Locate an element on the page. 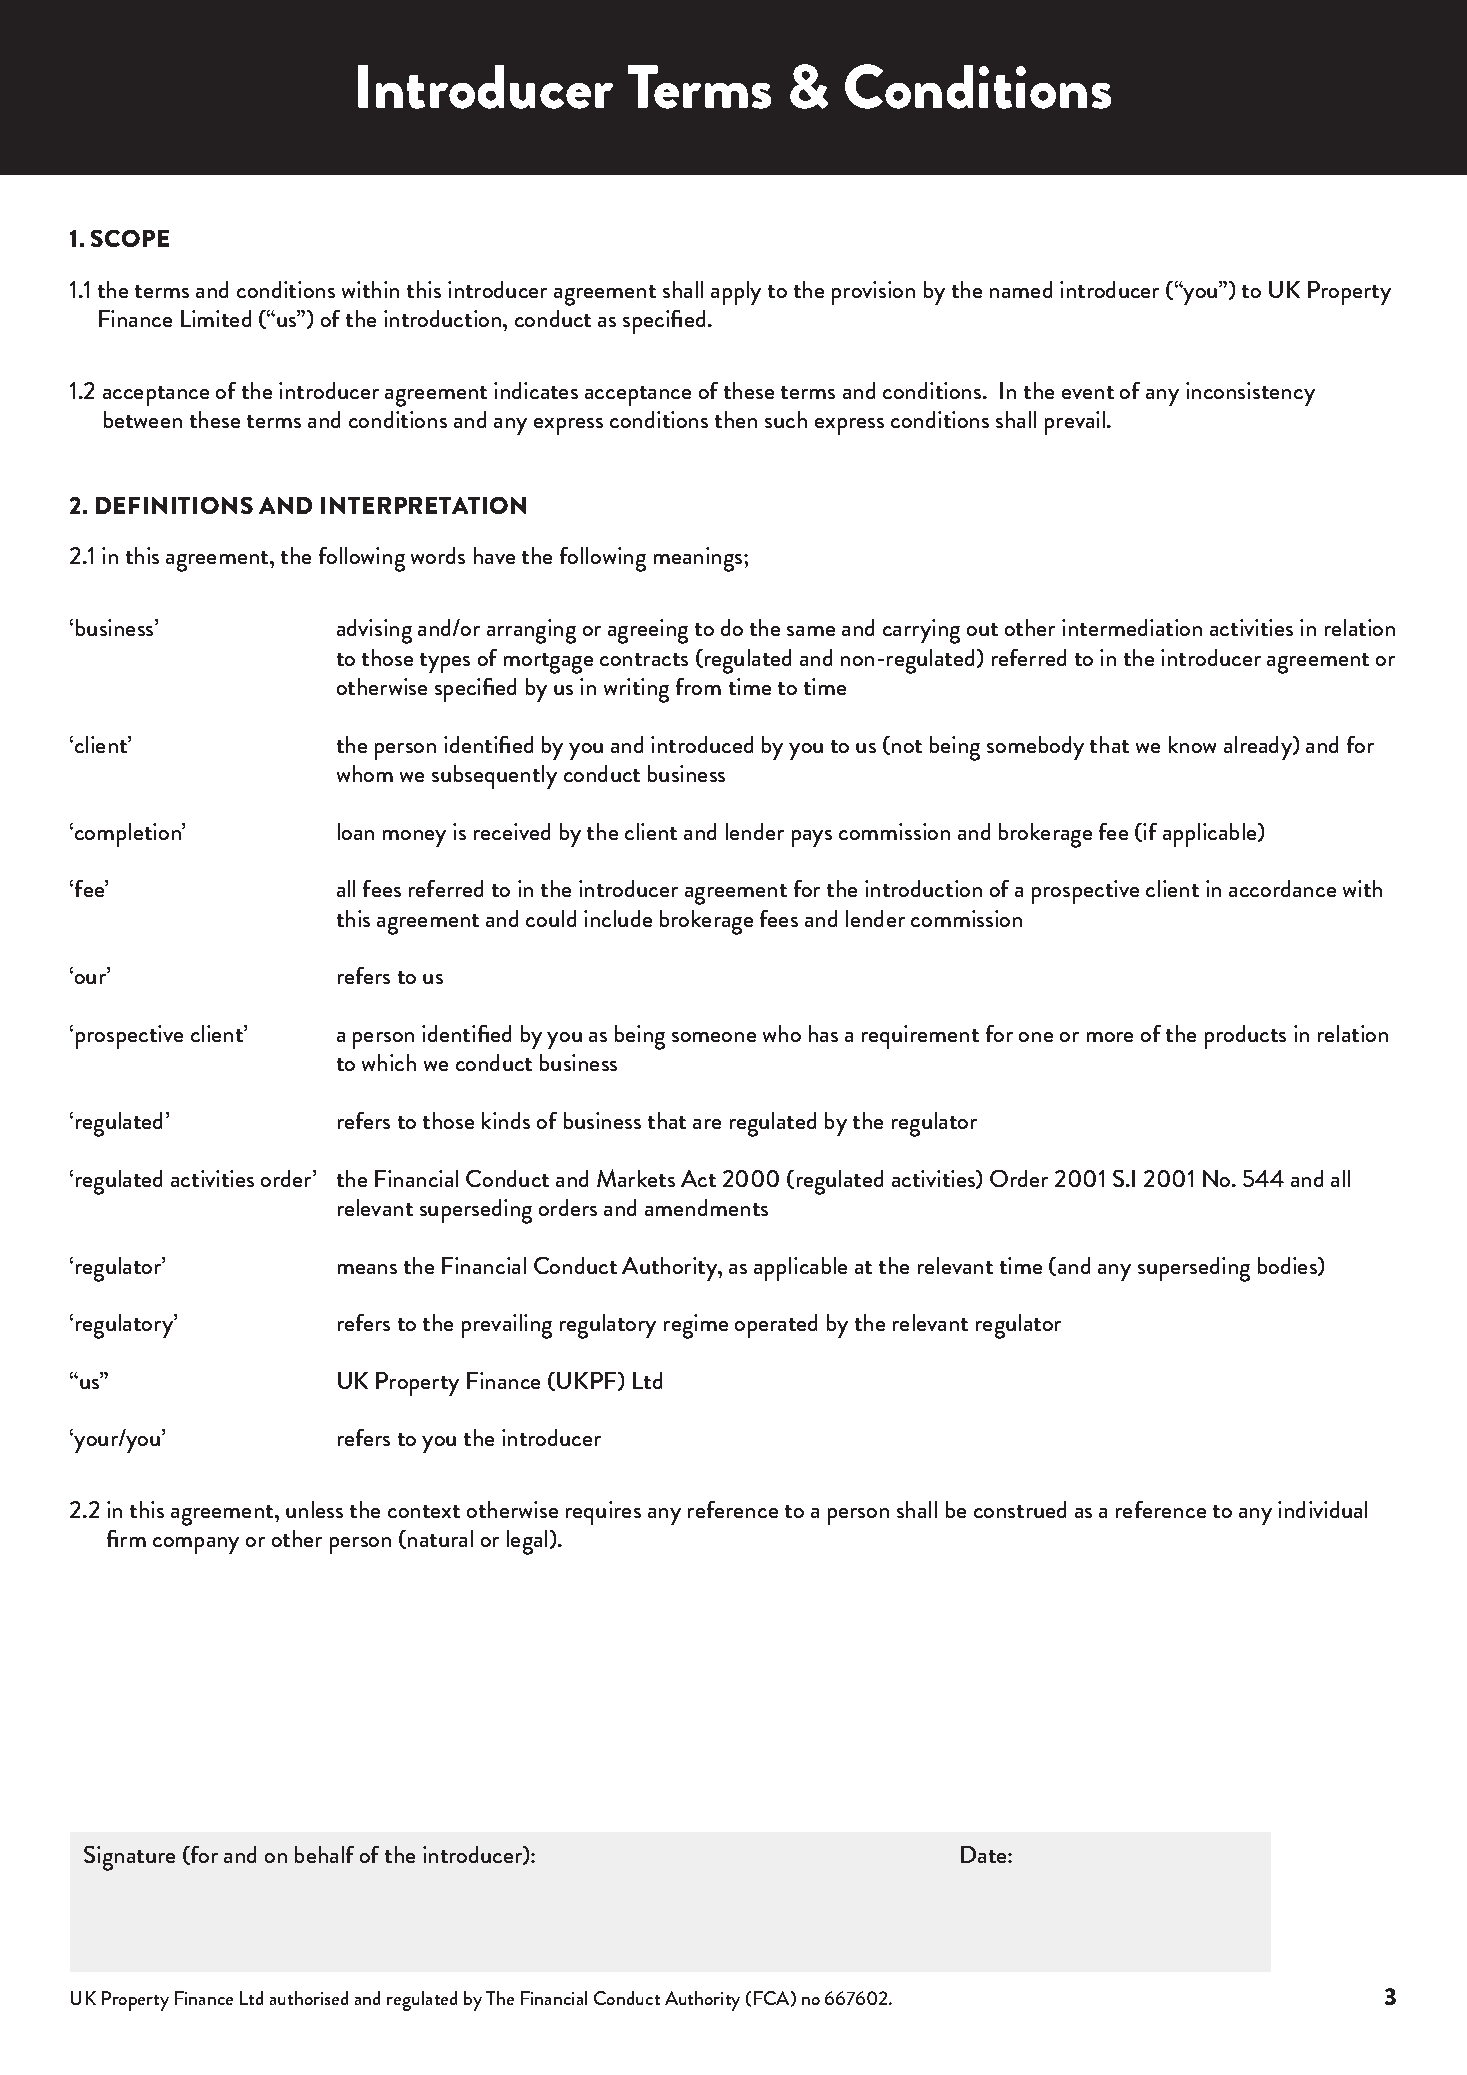 The image size is (1467, 2075). apply is located at coordinates (736, 293).
